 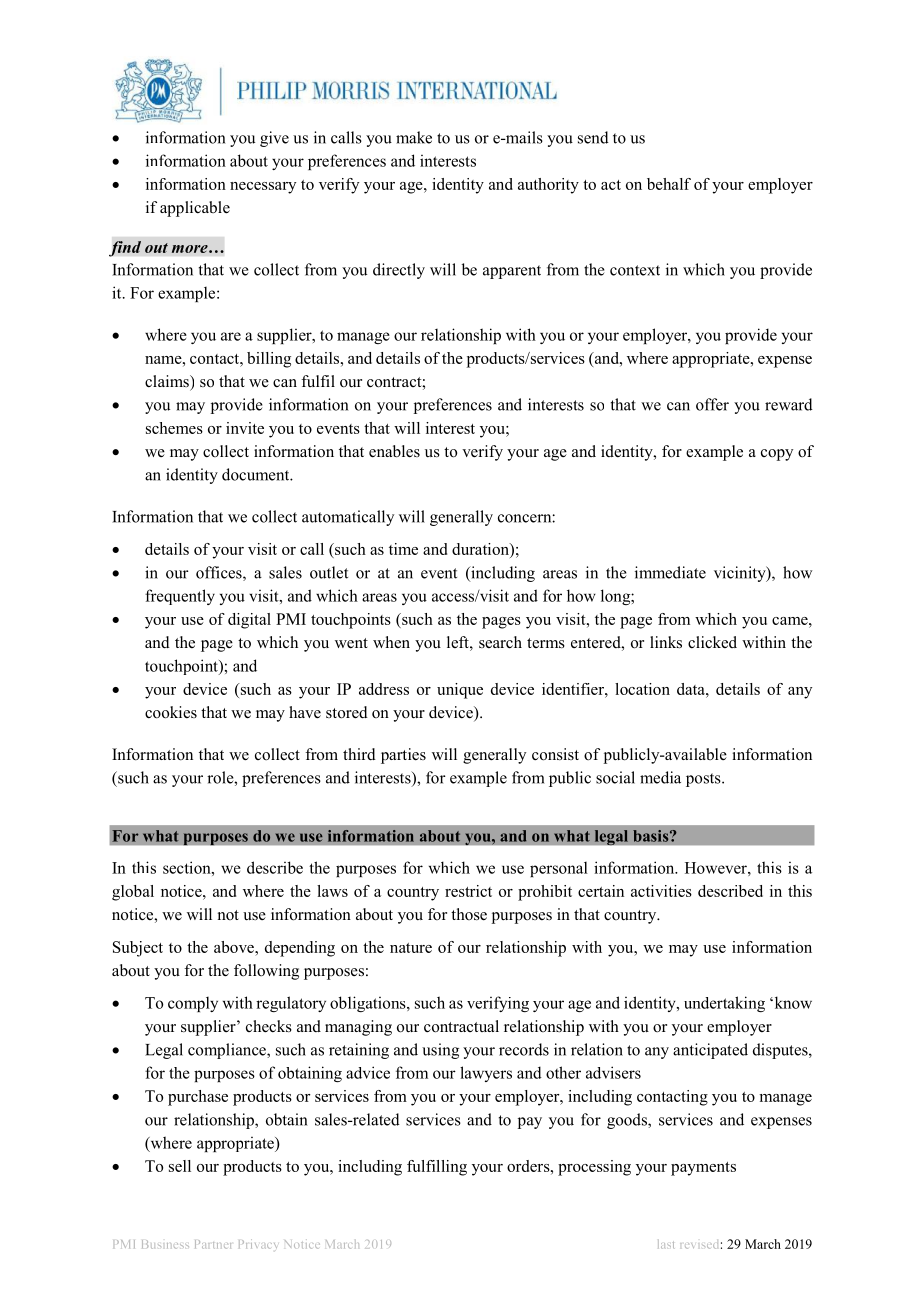 What do you see at coordinates (414, 137) in the screenshot?
I see `make` at bounding box center [414, 137].
